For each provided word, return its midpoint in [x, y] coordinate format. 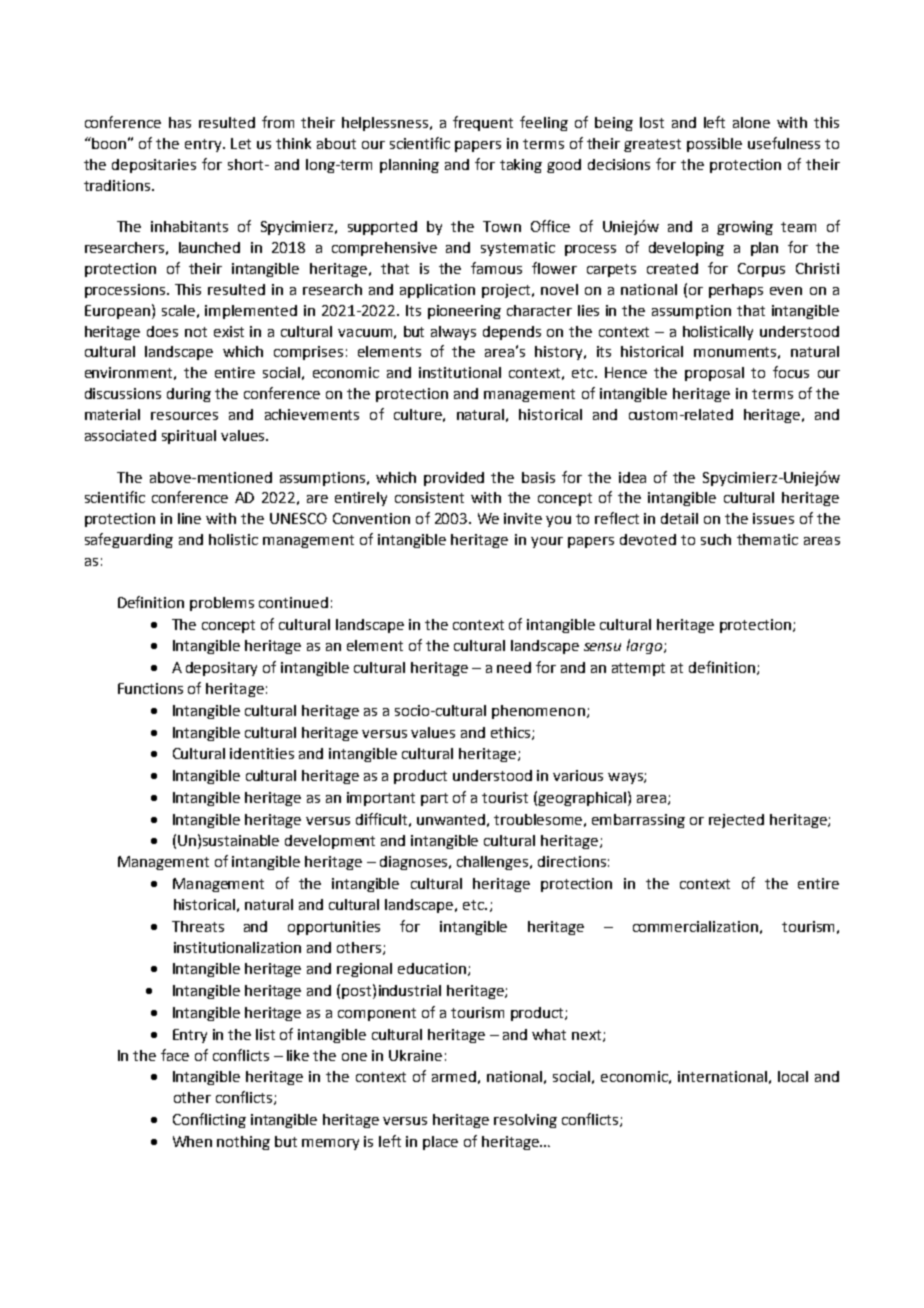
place [440, 1143]
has [180, 122]
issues [773, 518]
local [793, 1076]
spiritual [189, 437]
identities [262, 753]
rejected [736, 821]
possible [714, 145]
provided [454, 479]
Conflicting [209, 1120]
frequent [483, 123]
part [434, 799]
